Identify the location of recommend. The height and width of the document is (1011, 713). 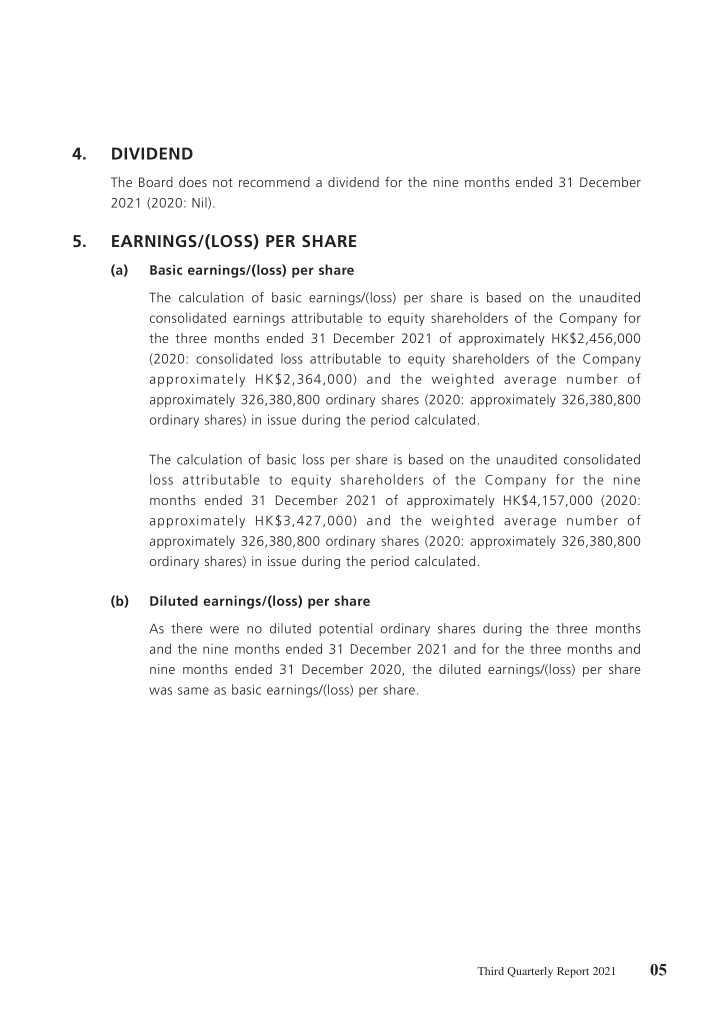
(274, 182).
